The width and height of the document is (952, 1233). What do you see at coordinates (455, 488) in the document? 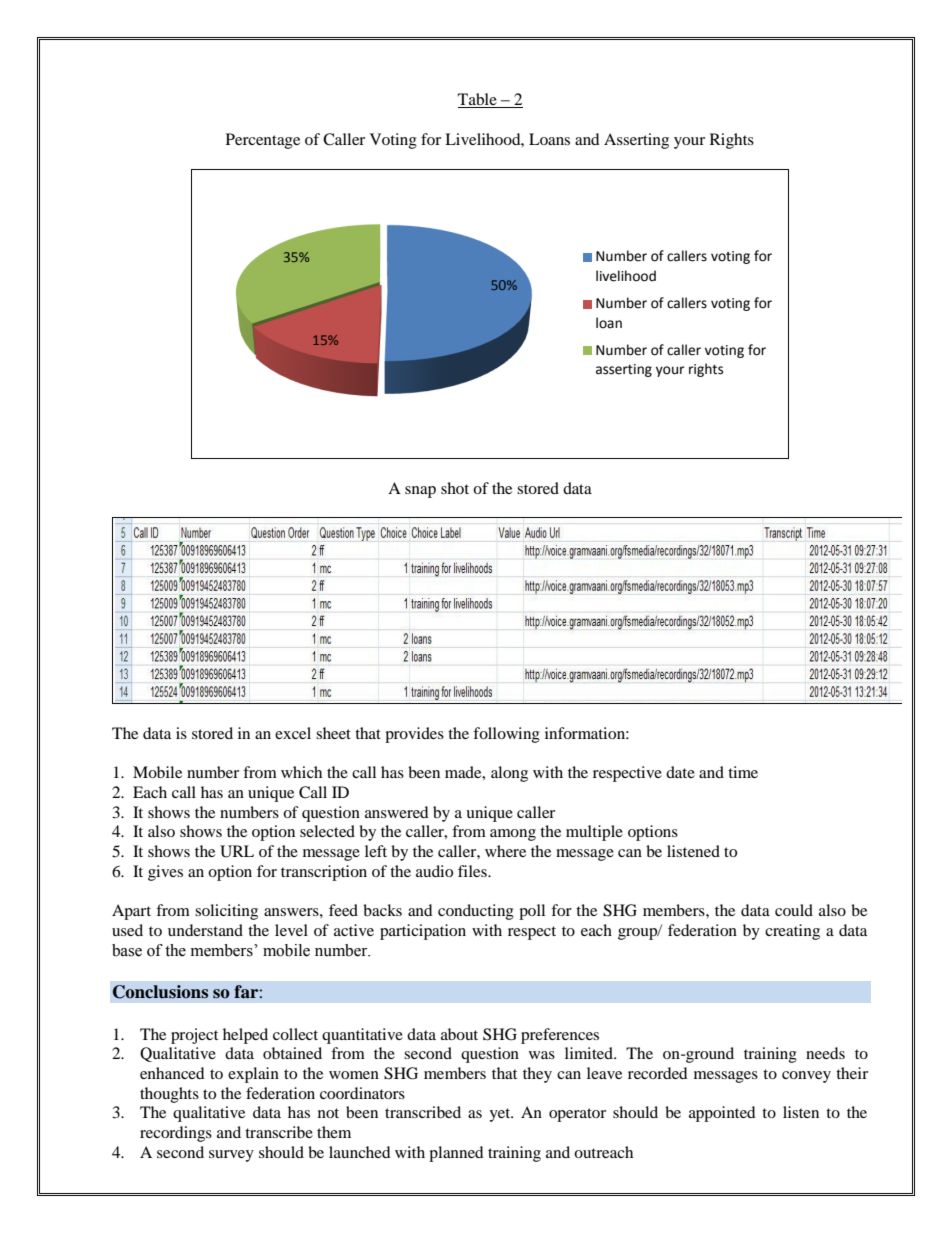
I see `shot` at bounding box center [455, 488].
